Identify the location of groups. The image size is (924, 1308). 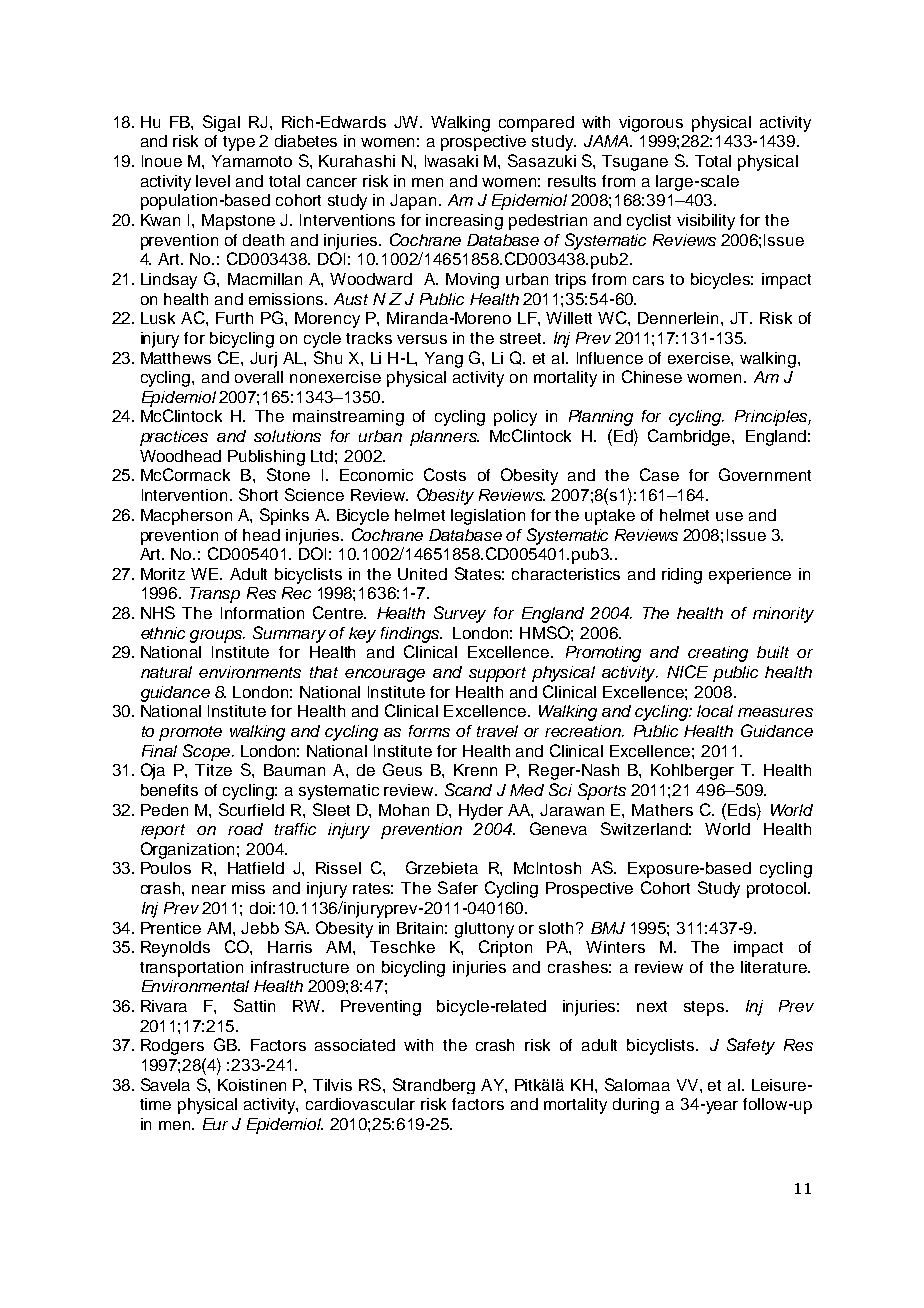
(217, 636).
